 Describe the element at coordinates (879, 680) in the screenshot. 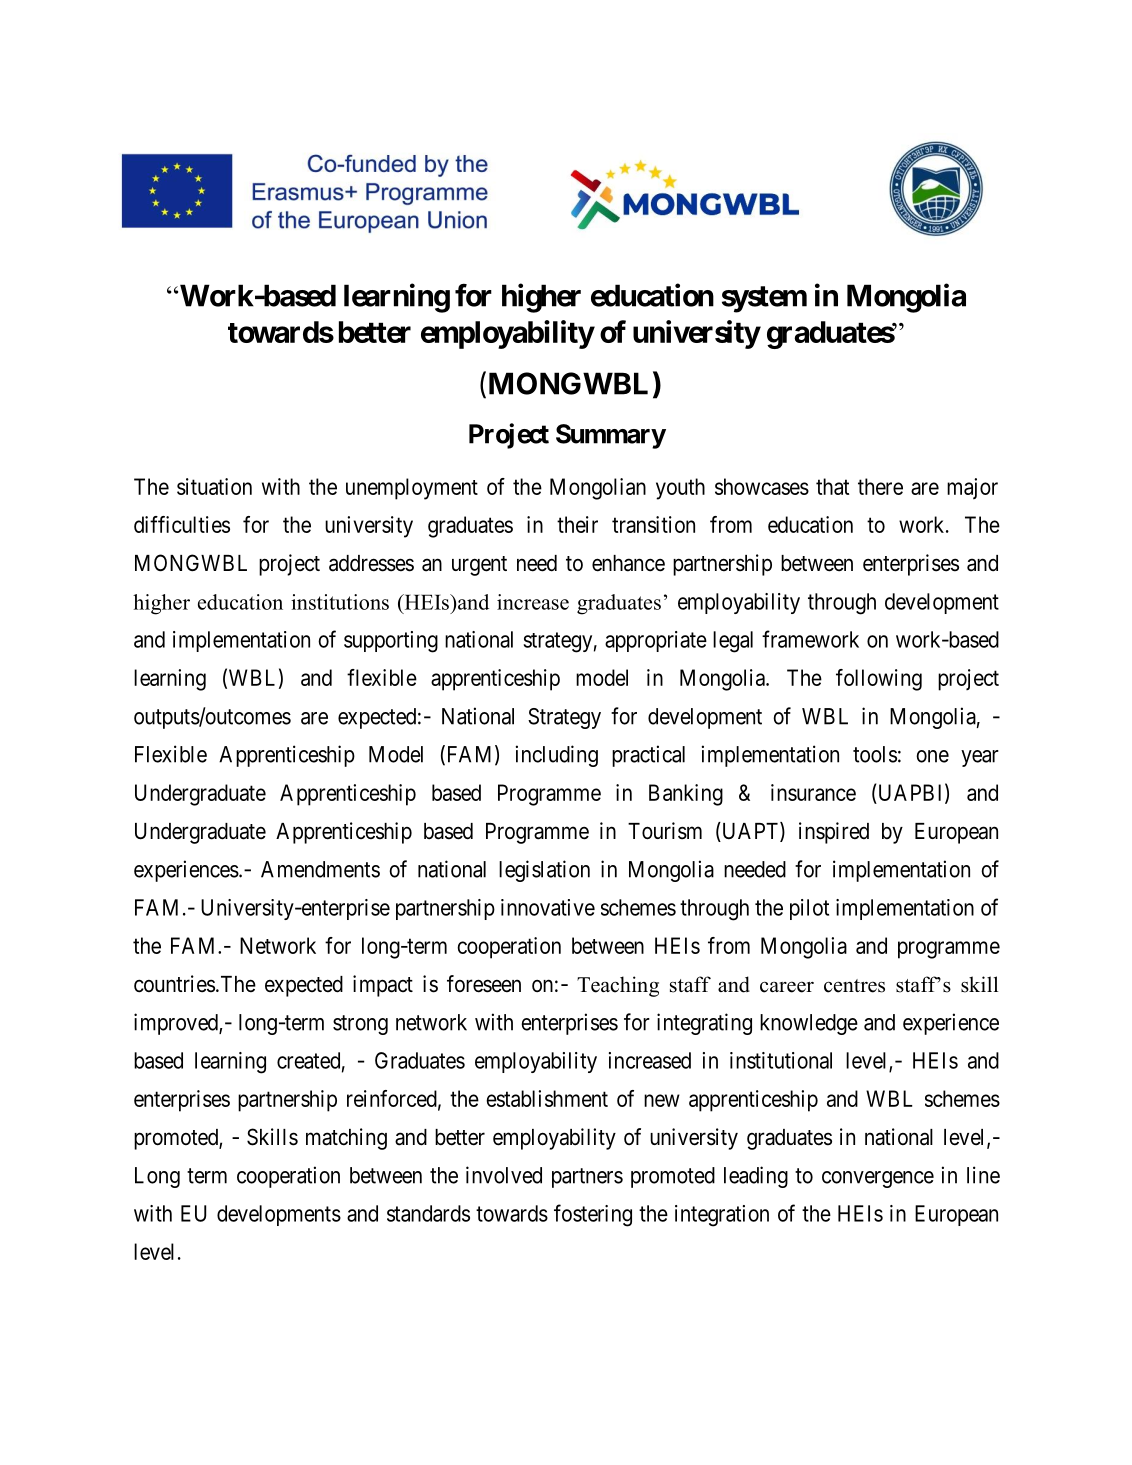

I see `following` at that location.
